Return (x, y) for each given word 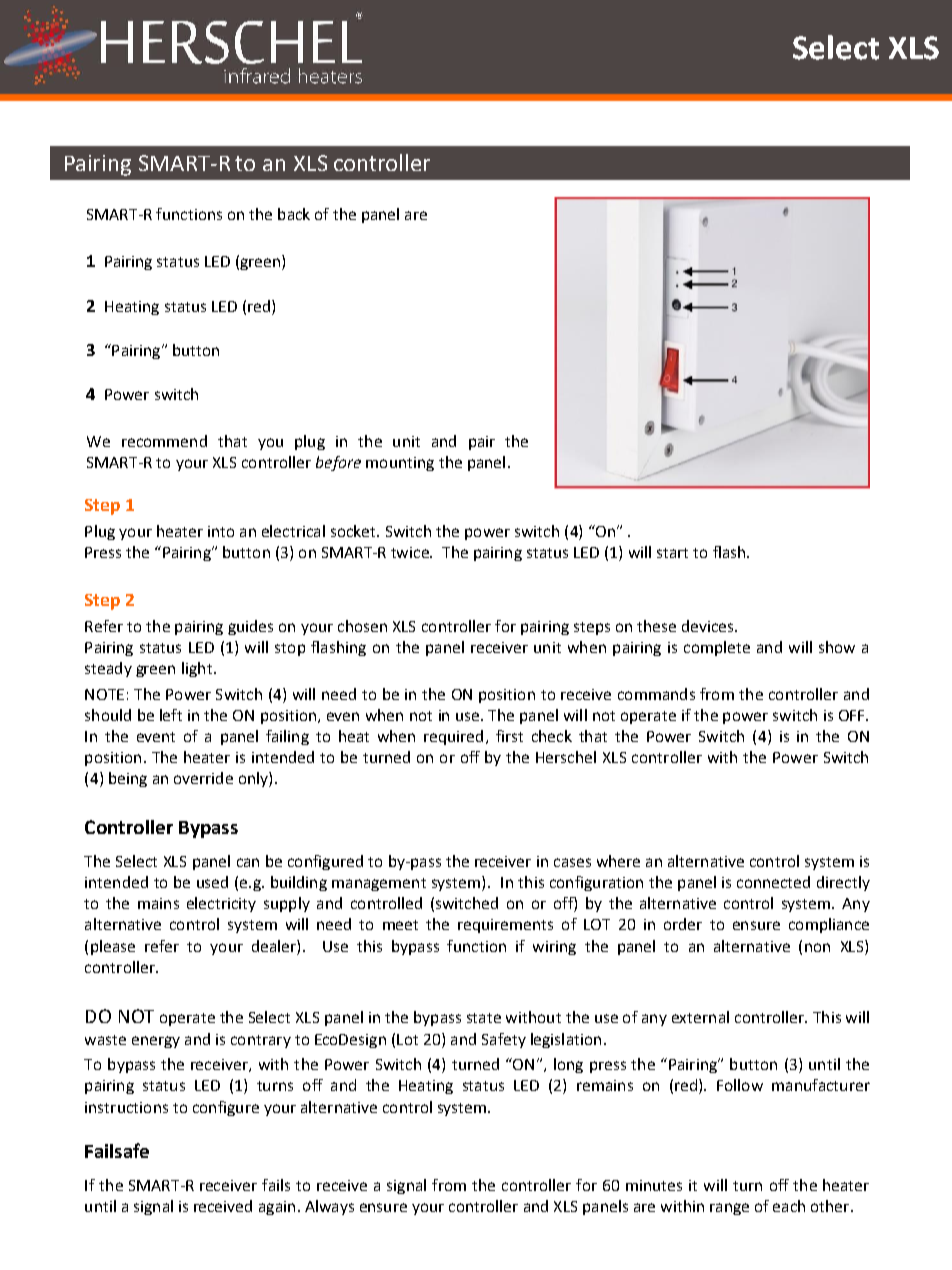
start (672, 553)
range (729, 1209)
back (294, 214)
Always (329, 1207)
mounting (400, 464)
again (277, 1208)
